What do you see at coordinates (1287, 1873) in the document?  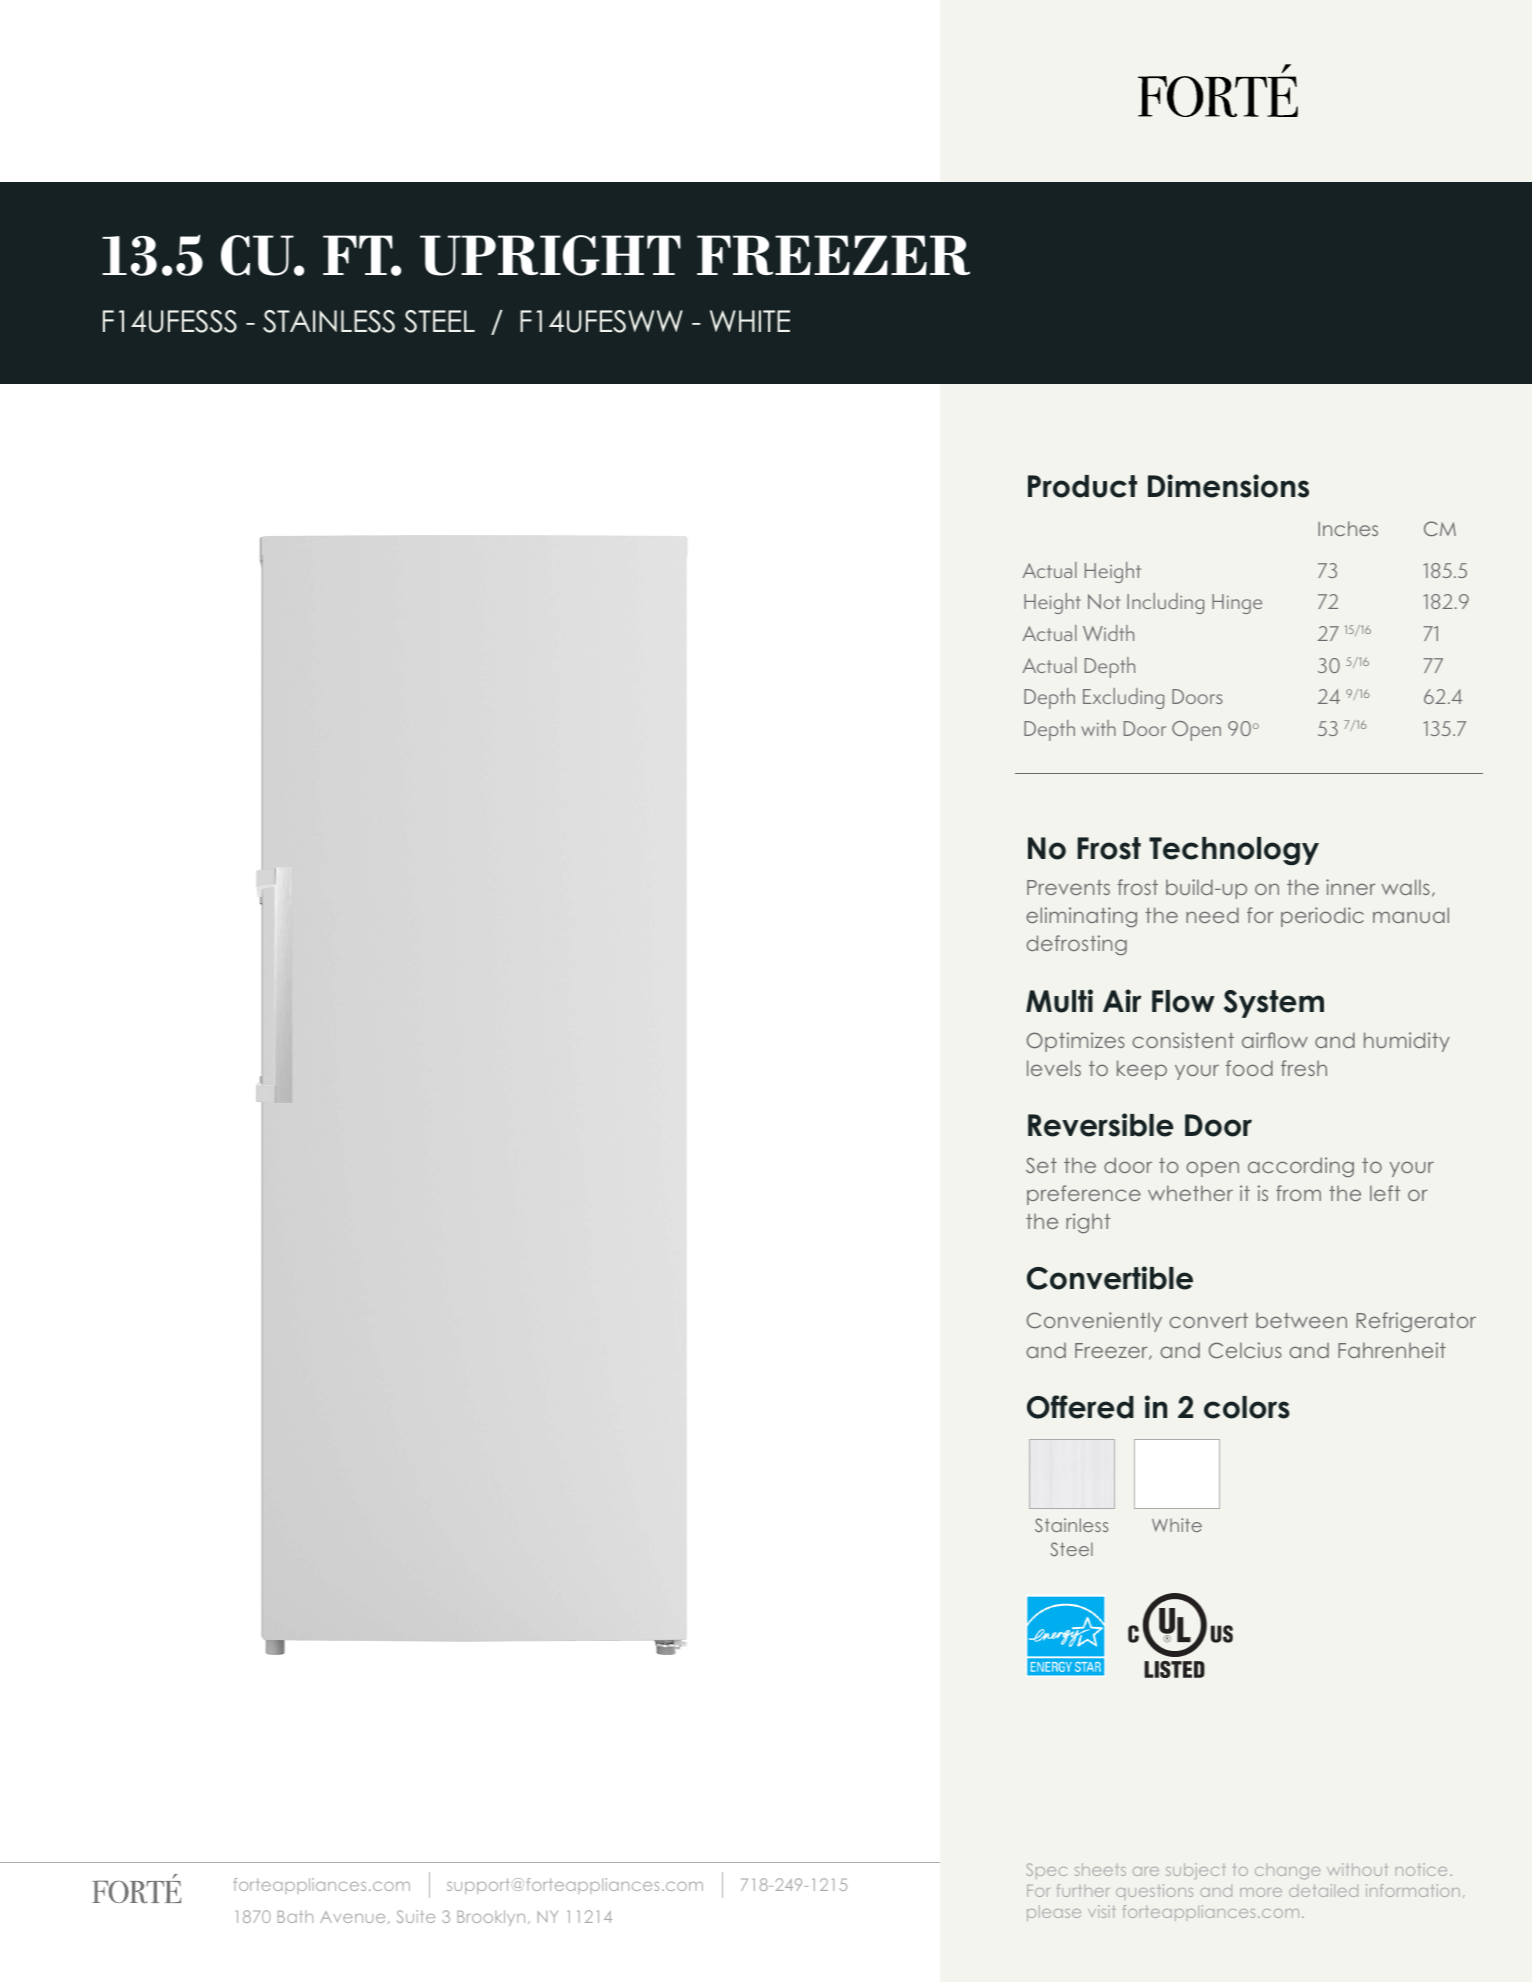 I see `change` at bounding box center [1287, 1873].
